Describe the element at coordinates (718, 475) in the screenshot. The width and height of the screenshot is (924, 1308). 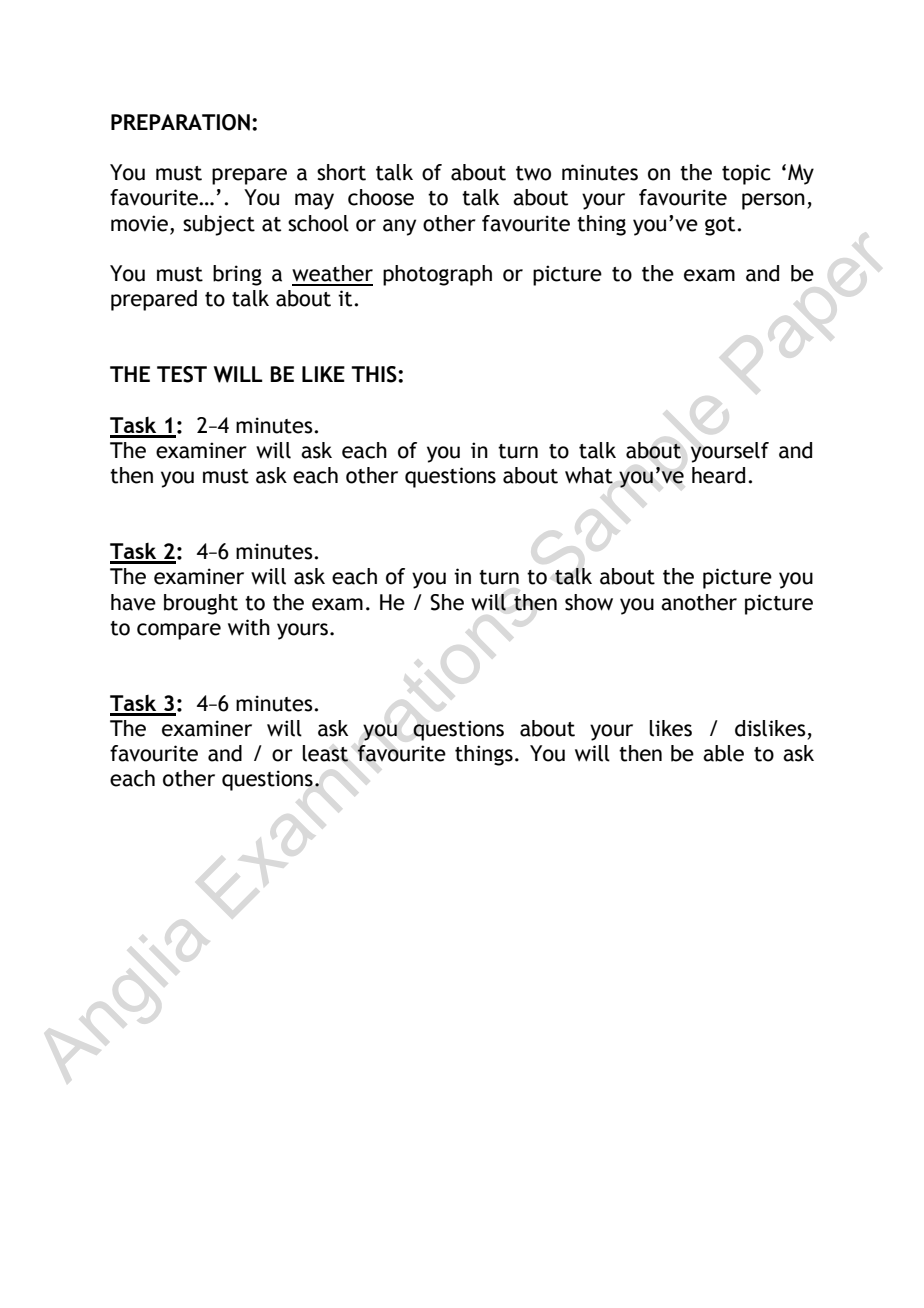
I see `heard` at that location.
